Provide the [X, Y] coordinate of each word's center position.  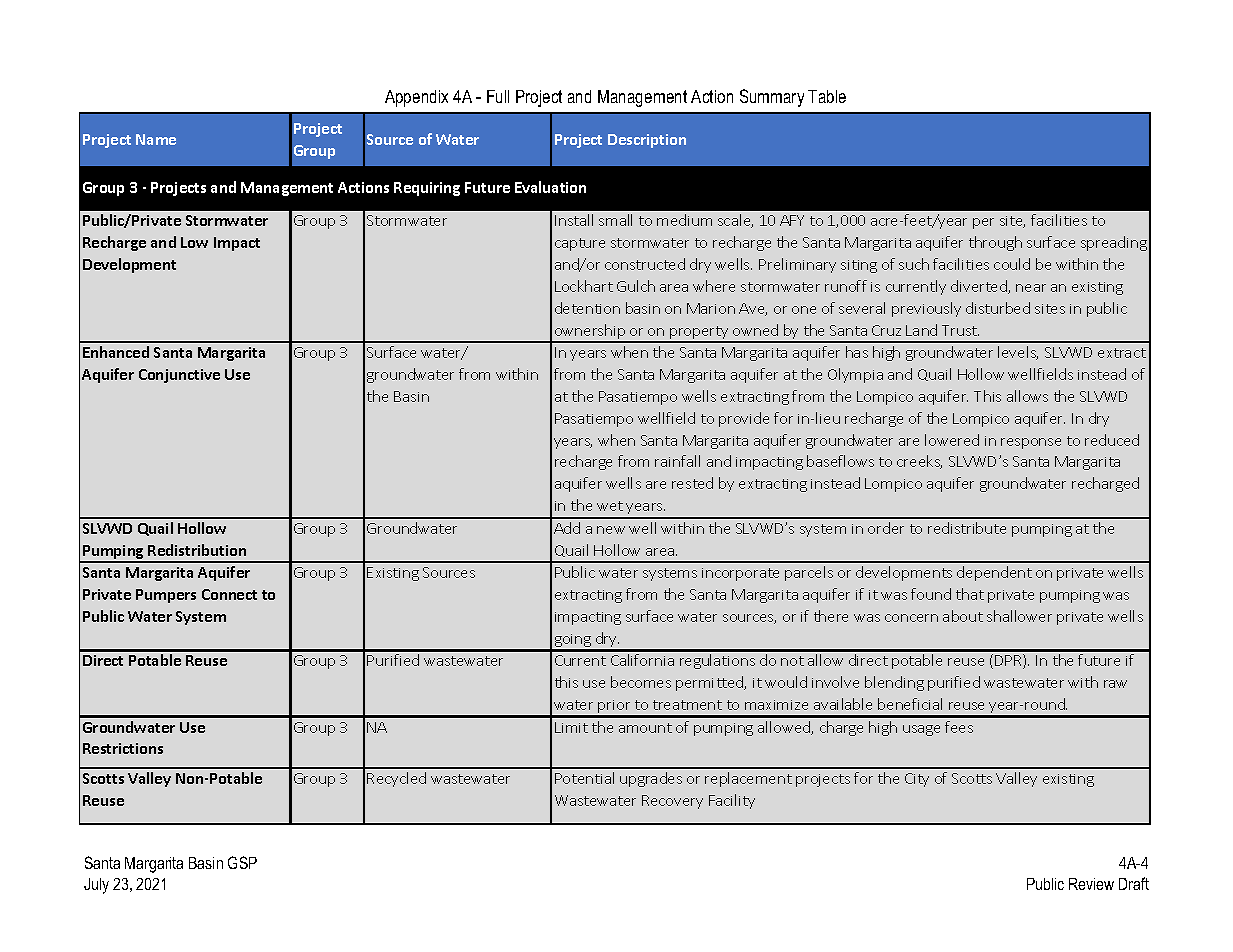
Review [1091, 884]
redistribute [967, 528]
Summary [772, 98]
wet [610, 506]
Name [156, 139]
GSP [242, 862]
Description [647, 141]
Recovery [672, 802]
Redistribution [197, 550]
